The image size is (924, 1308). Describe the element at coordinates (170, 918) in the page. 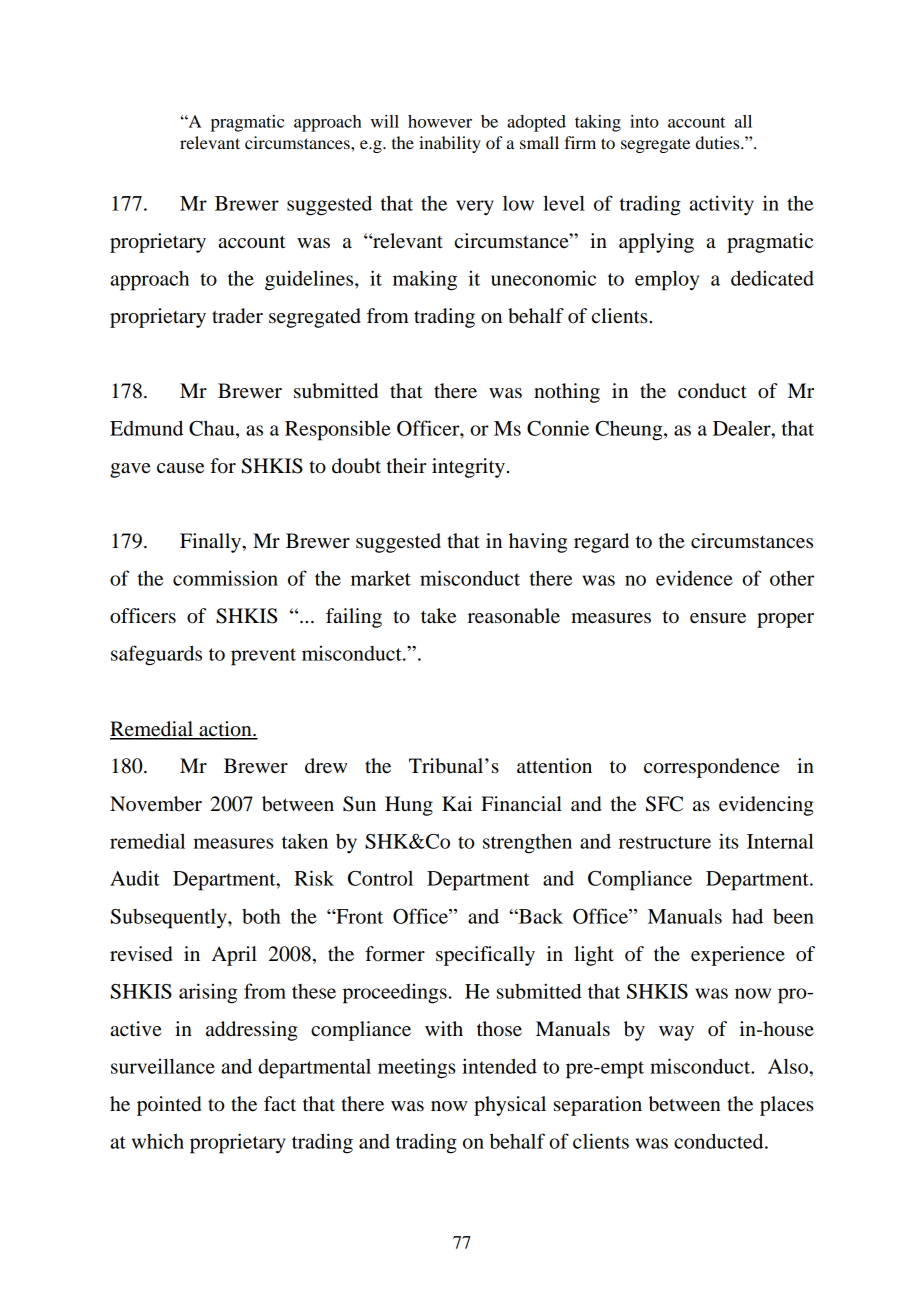

I see `Subsequently` at that location.
